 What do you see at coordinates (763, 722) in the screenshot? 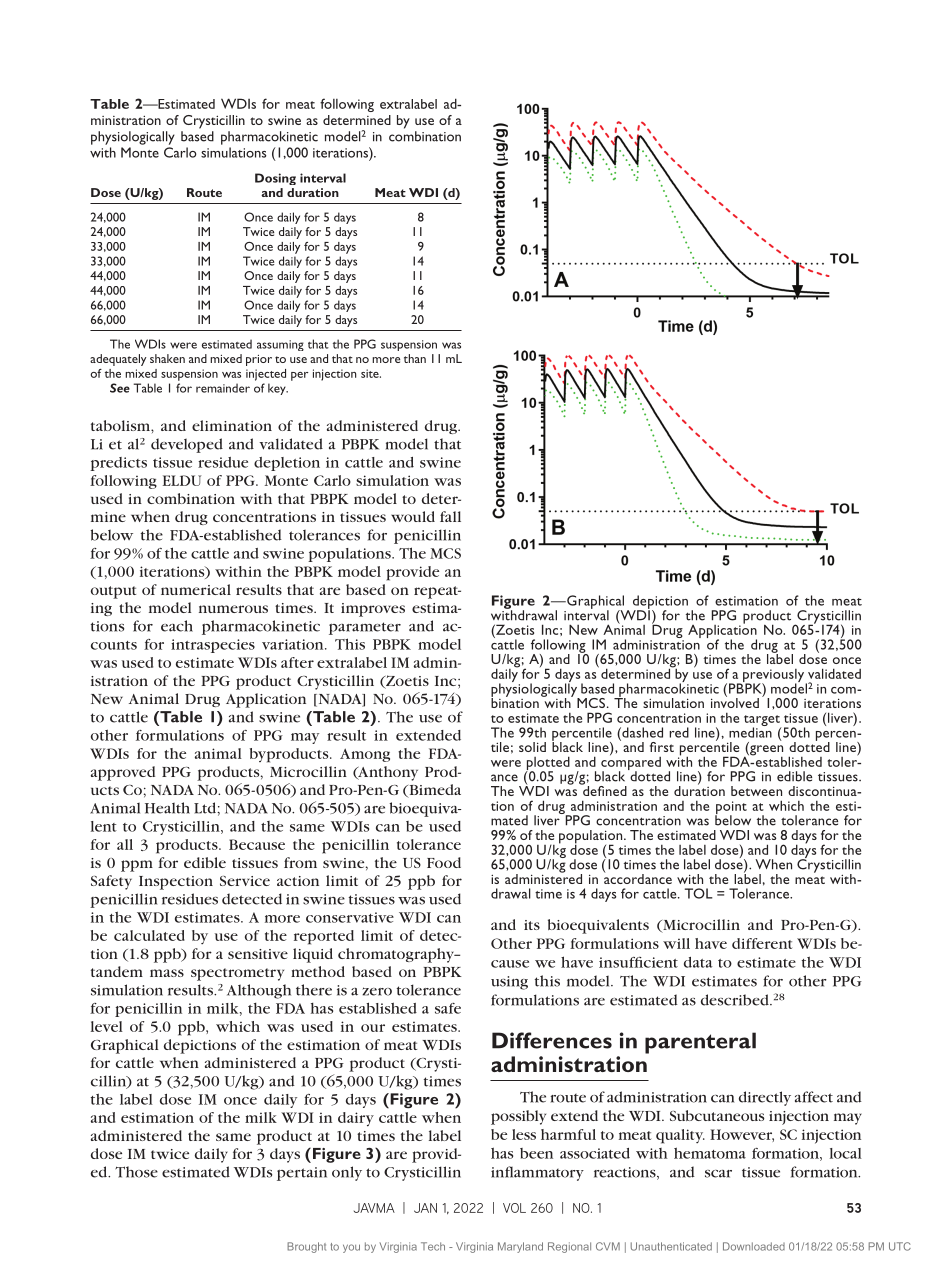
I see `target` at bounding box center [763, 722].
